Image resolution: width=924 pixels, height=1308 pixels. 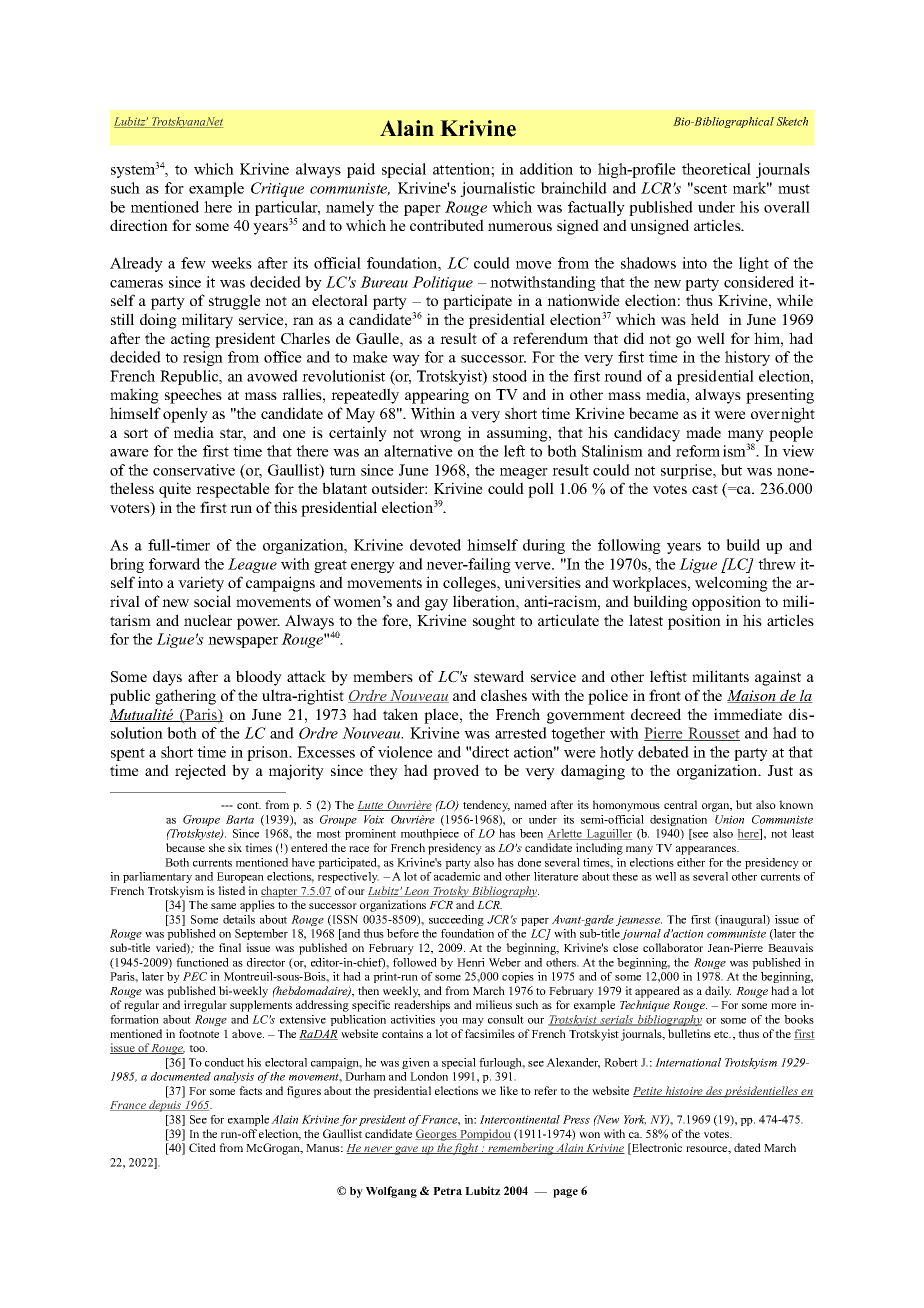 What do you see at coordinates (466, 1149) in the document?
I see `fight` at bounding box center [466, 1149].
